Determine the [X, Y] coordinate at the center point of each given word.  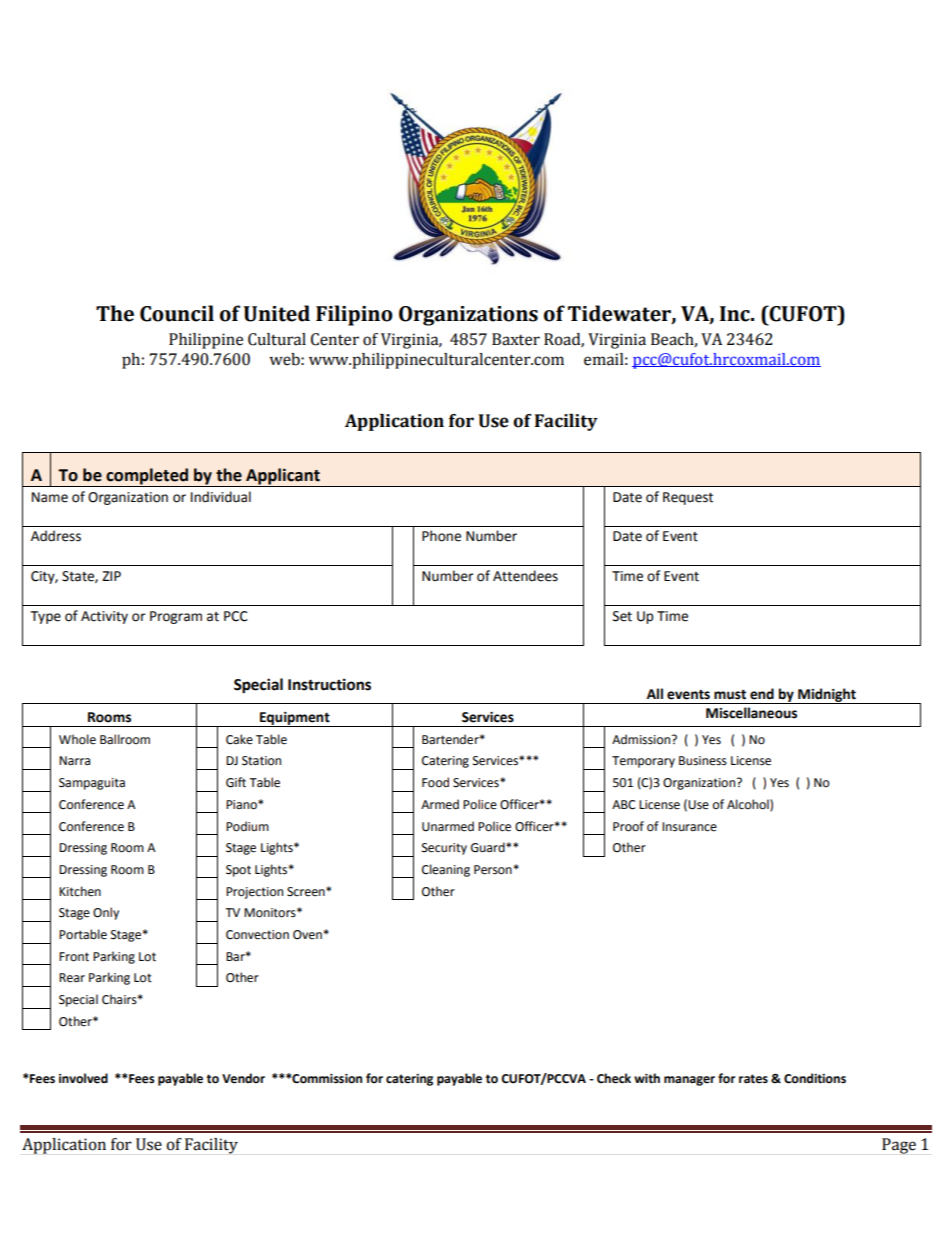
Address [56, 536]
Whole [77, 739]
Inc [736, 314]
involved [83, 1078]
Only [106, 913]
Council [177, 313]
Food [435, 782]
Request [688, 498]
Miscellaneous [751, 713]
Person [493, 870]
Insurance [689, 827]
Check [614, 1078]
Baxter [516, 339]
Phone [441, 536]
